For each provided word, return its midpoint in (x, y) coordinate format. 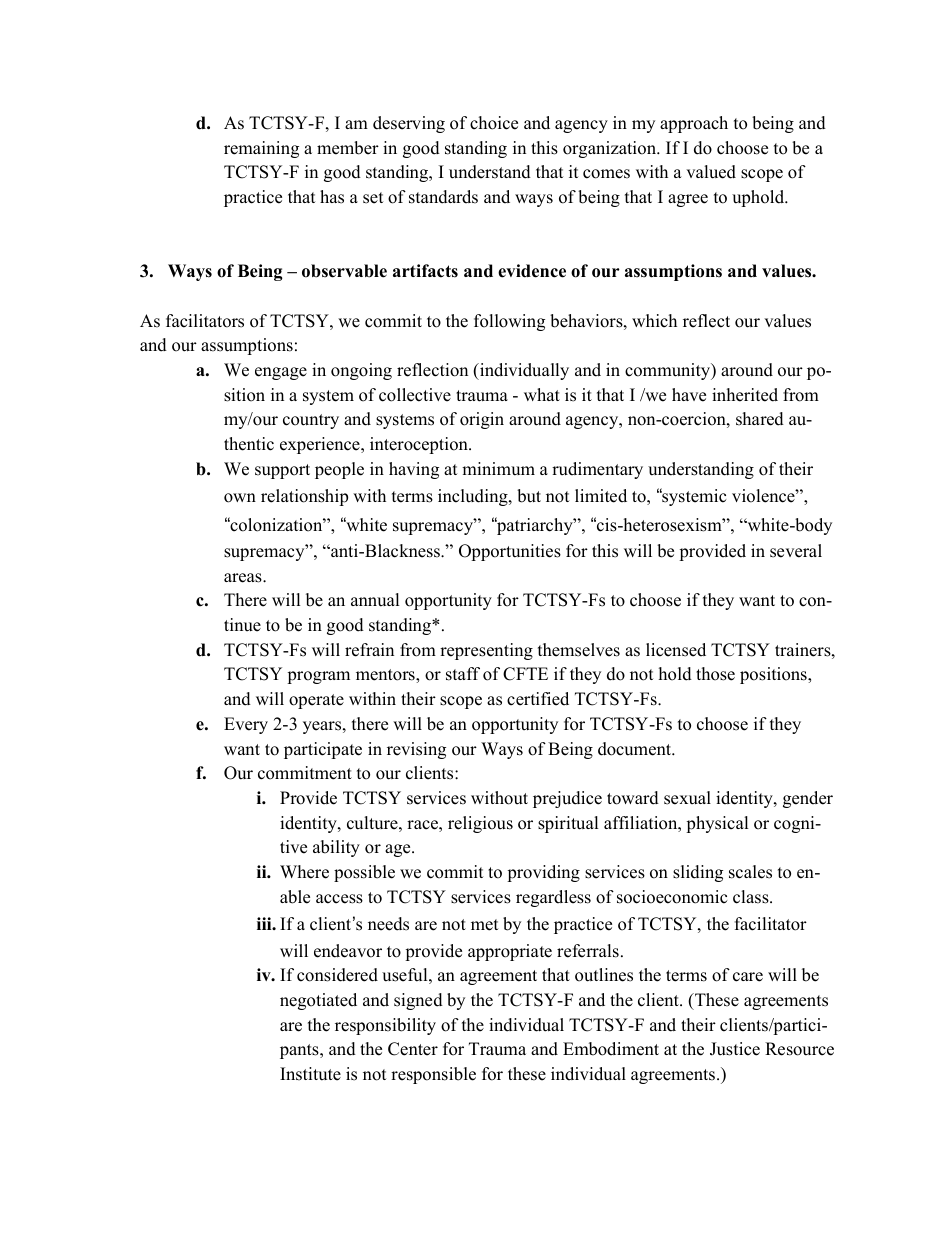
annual (375, 600)
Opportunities (510, 552)
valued (711, 172)
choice (494, 123)
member (348, 148)
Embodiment (611, 1049)
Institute (310, 1074)
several (796, 551)
